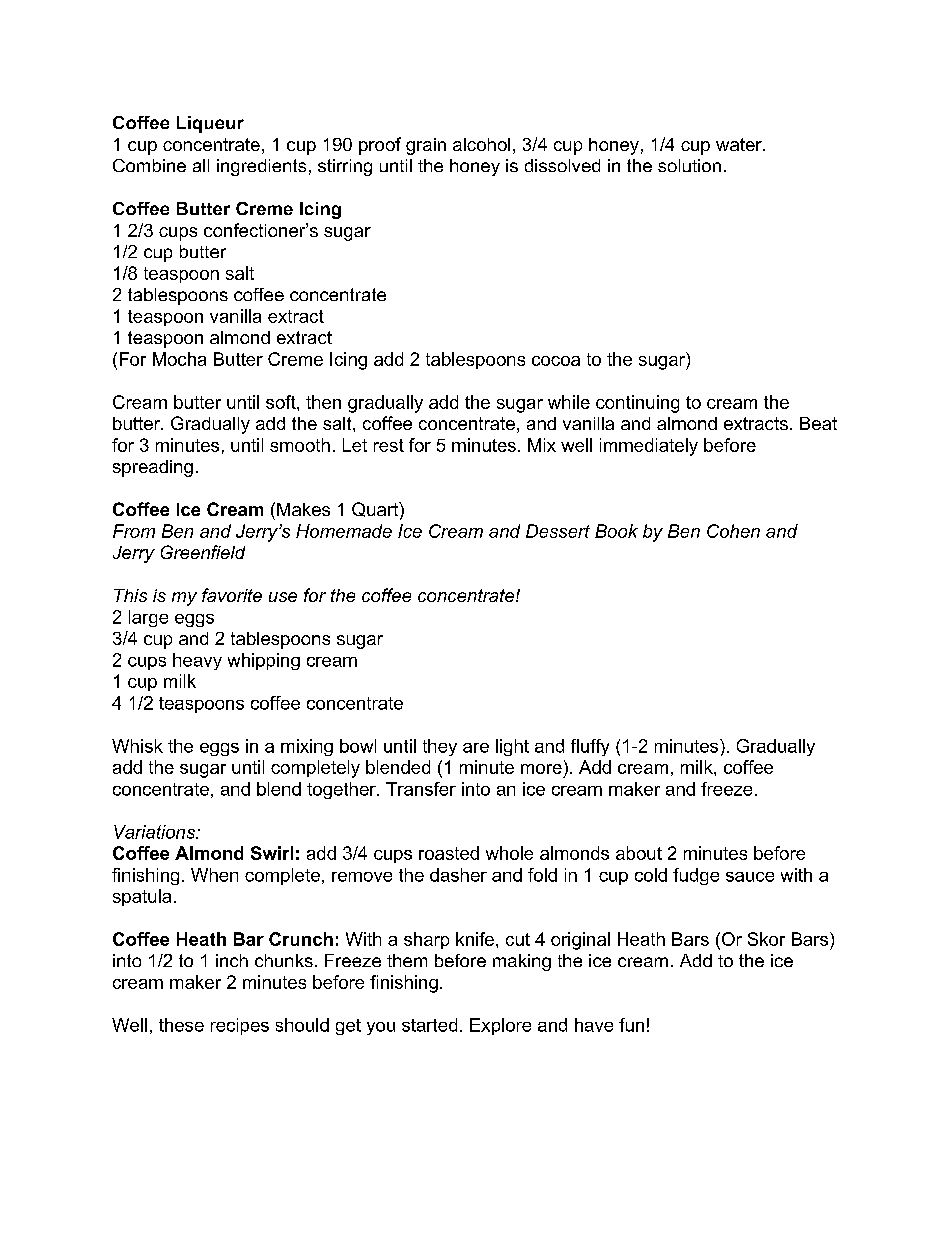  I want to click on Liqueur, so click(210, 124).
